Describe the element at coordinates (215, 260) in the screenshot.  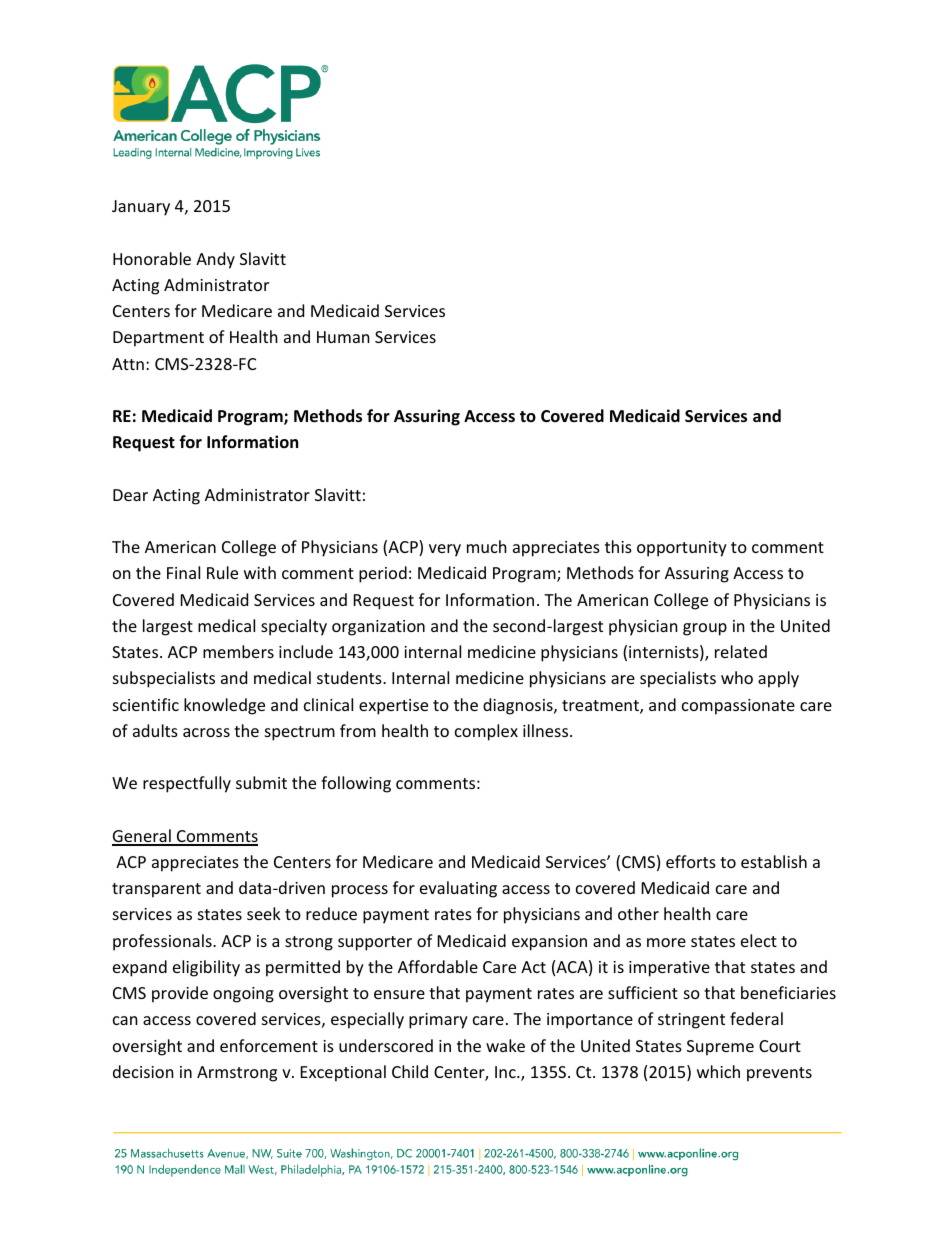
I see `Andy` at that location.
